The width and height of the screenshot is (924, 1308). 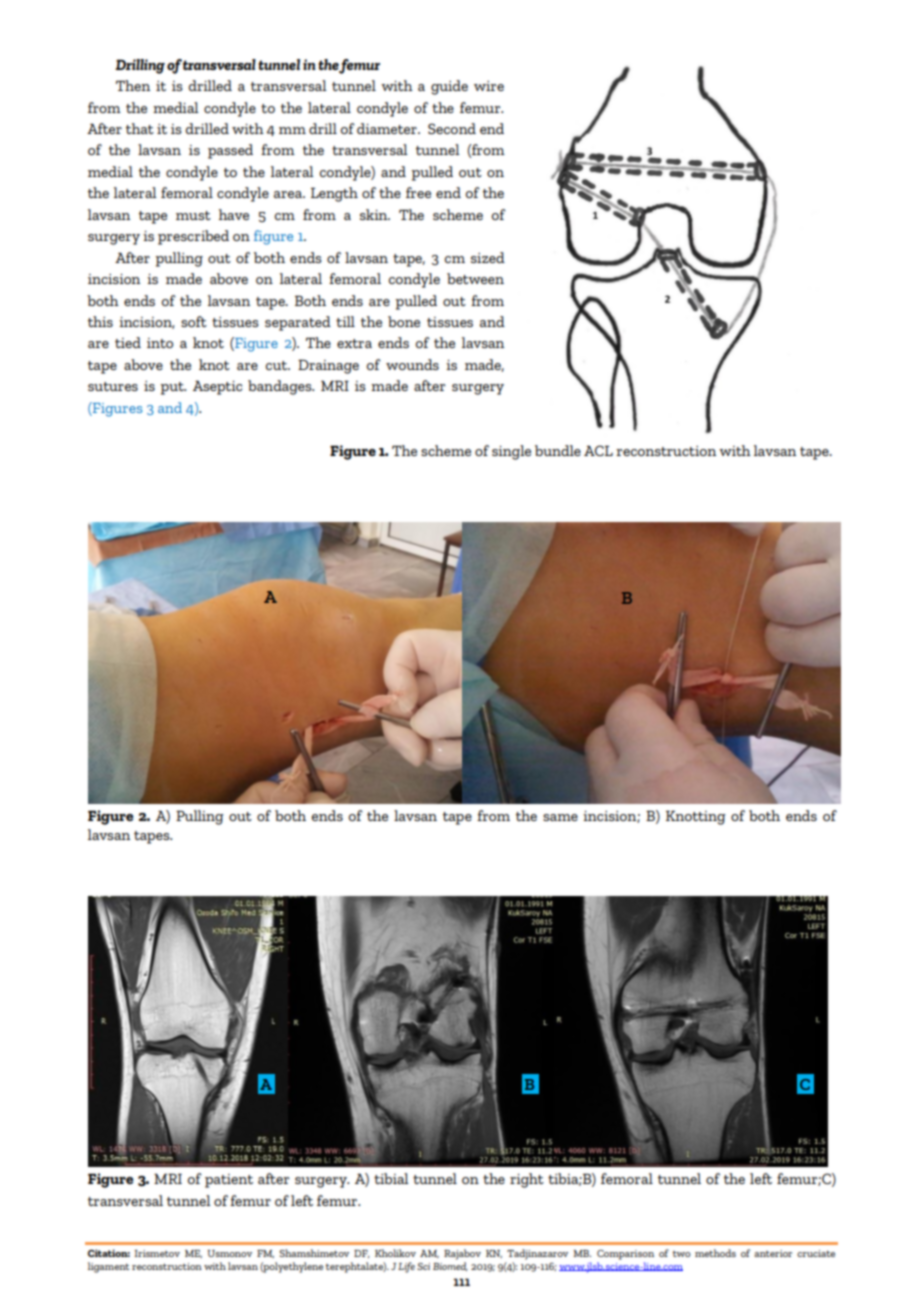 I want to click on patient, so click(x=229, y=1181).
